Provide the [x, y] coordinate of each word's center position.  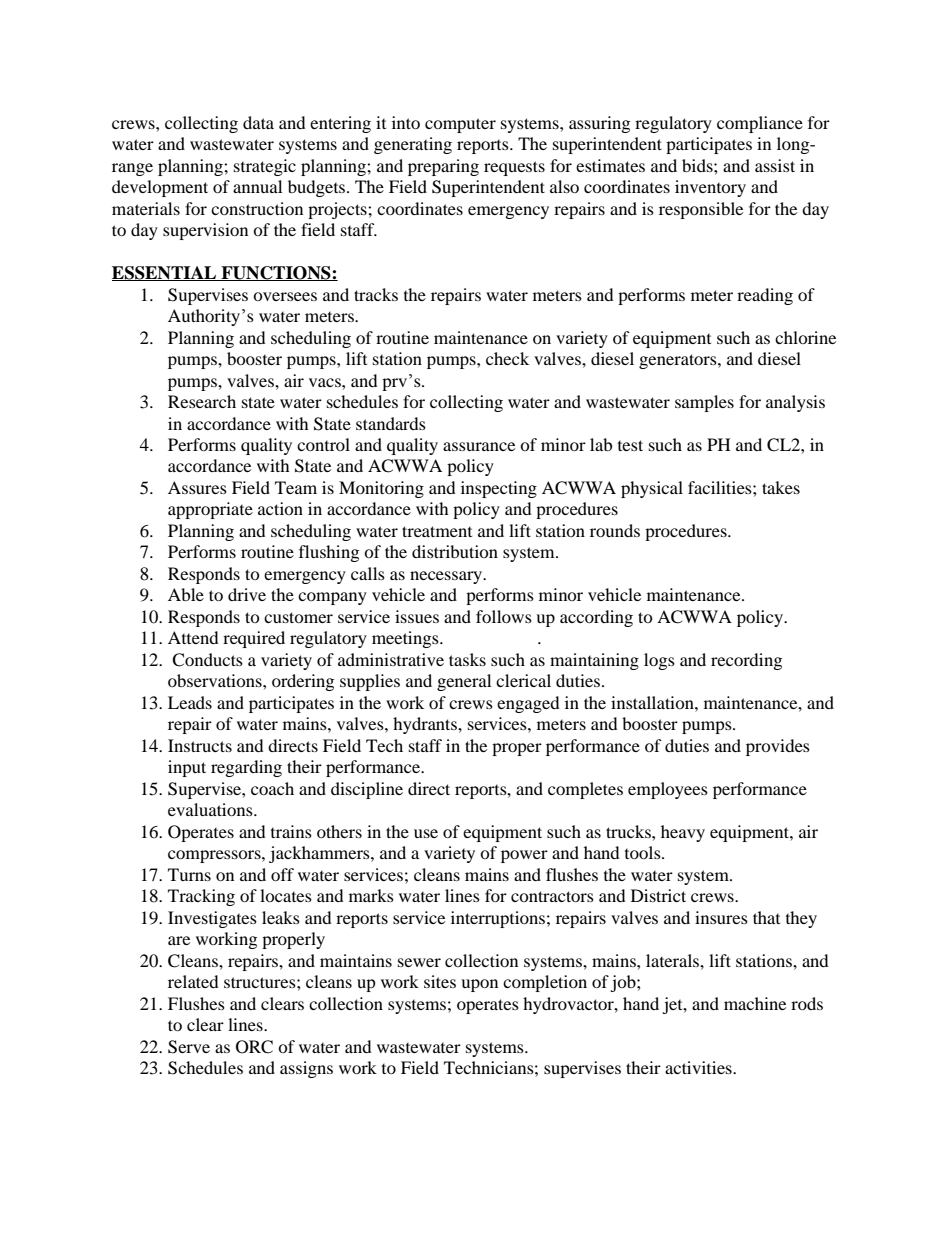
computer [460, 125]
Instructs [200, 745]
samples [704, 403]
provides [778, 747]
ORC [254, 1047]
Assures [197, 487]
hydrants [426, 725]
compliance [760, 124]
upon [479, 985]
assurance [479, 446]
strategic [265, 167]
